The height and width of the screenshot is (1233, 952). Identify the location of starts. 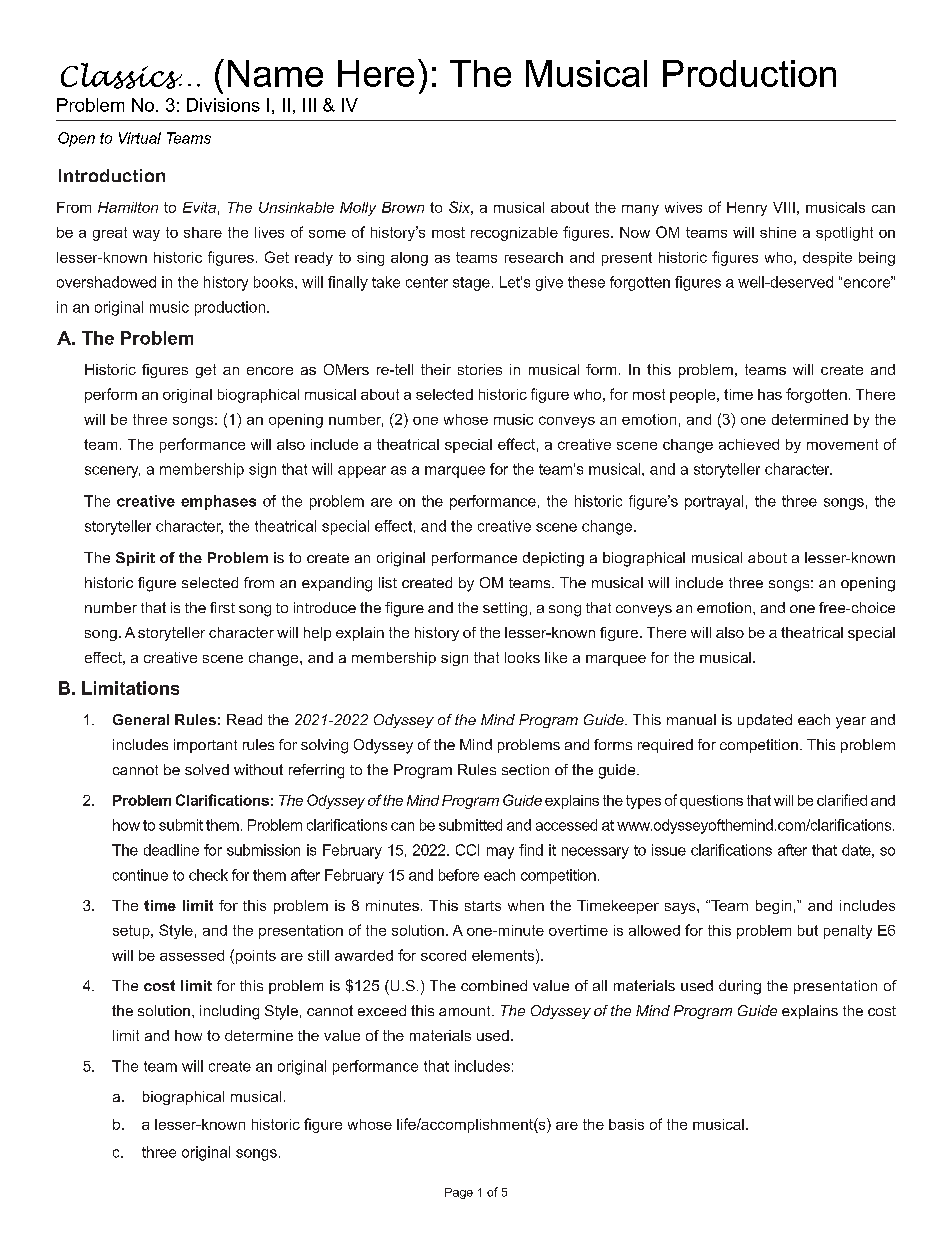
(483, 906).
